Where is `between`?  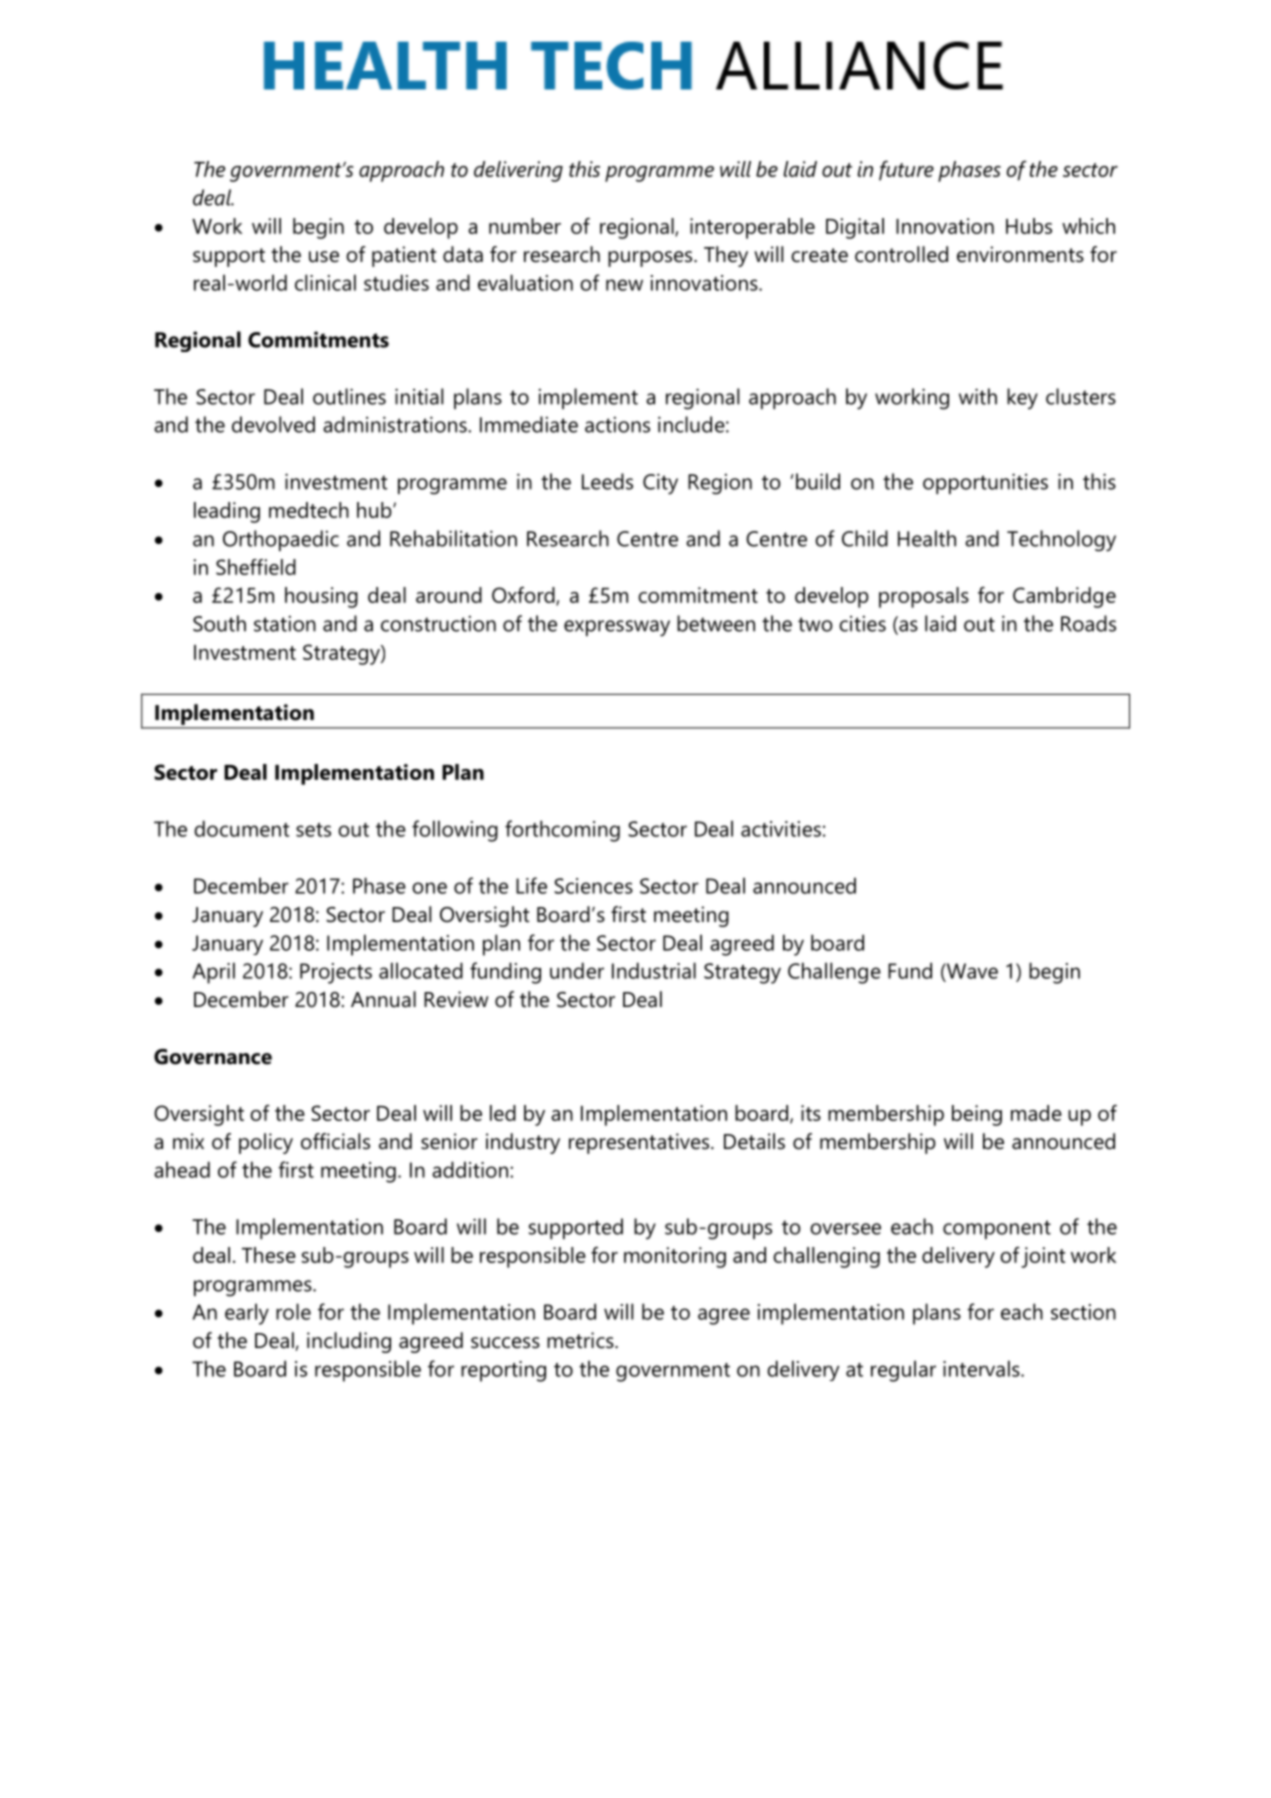 between is located at coordinates (716, 623).
